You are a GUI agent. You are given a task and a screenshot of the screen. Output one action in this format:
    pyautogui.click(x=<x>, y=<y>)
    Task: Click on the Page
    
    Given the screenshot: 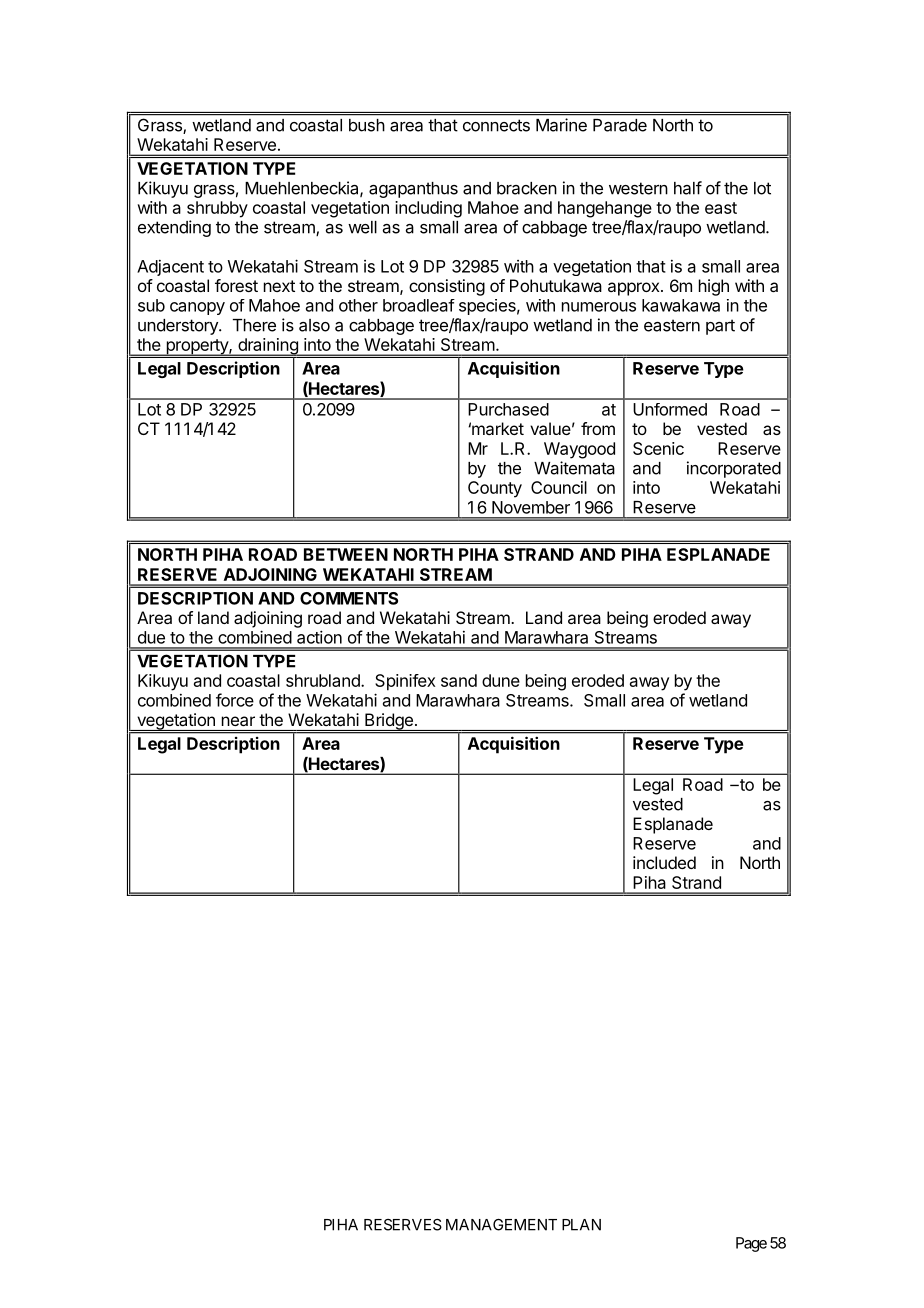 What is the action you would take?
    pyautogui.click(x=751, y=1244)
